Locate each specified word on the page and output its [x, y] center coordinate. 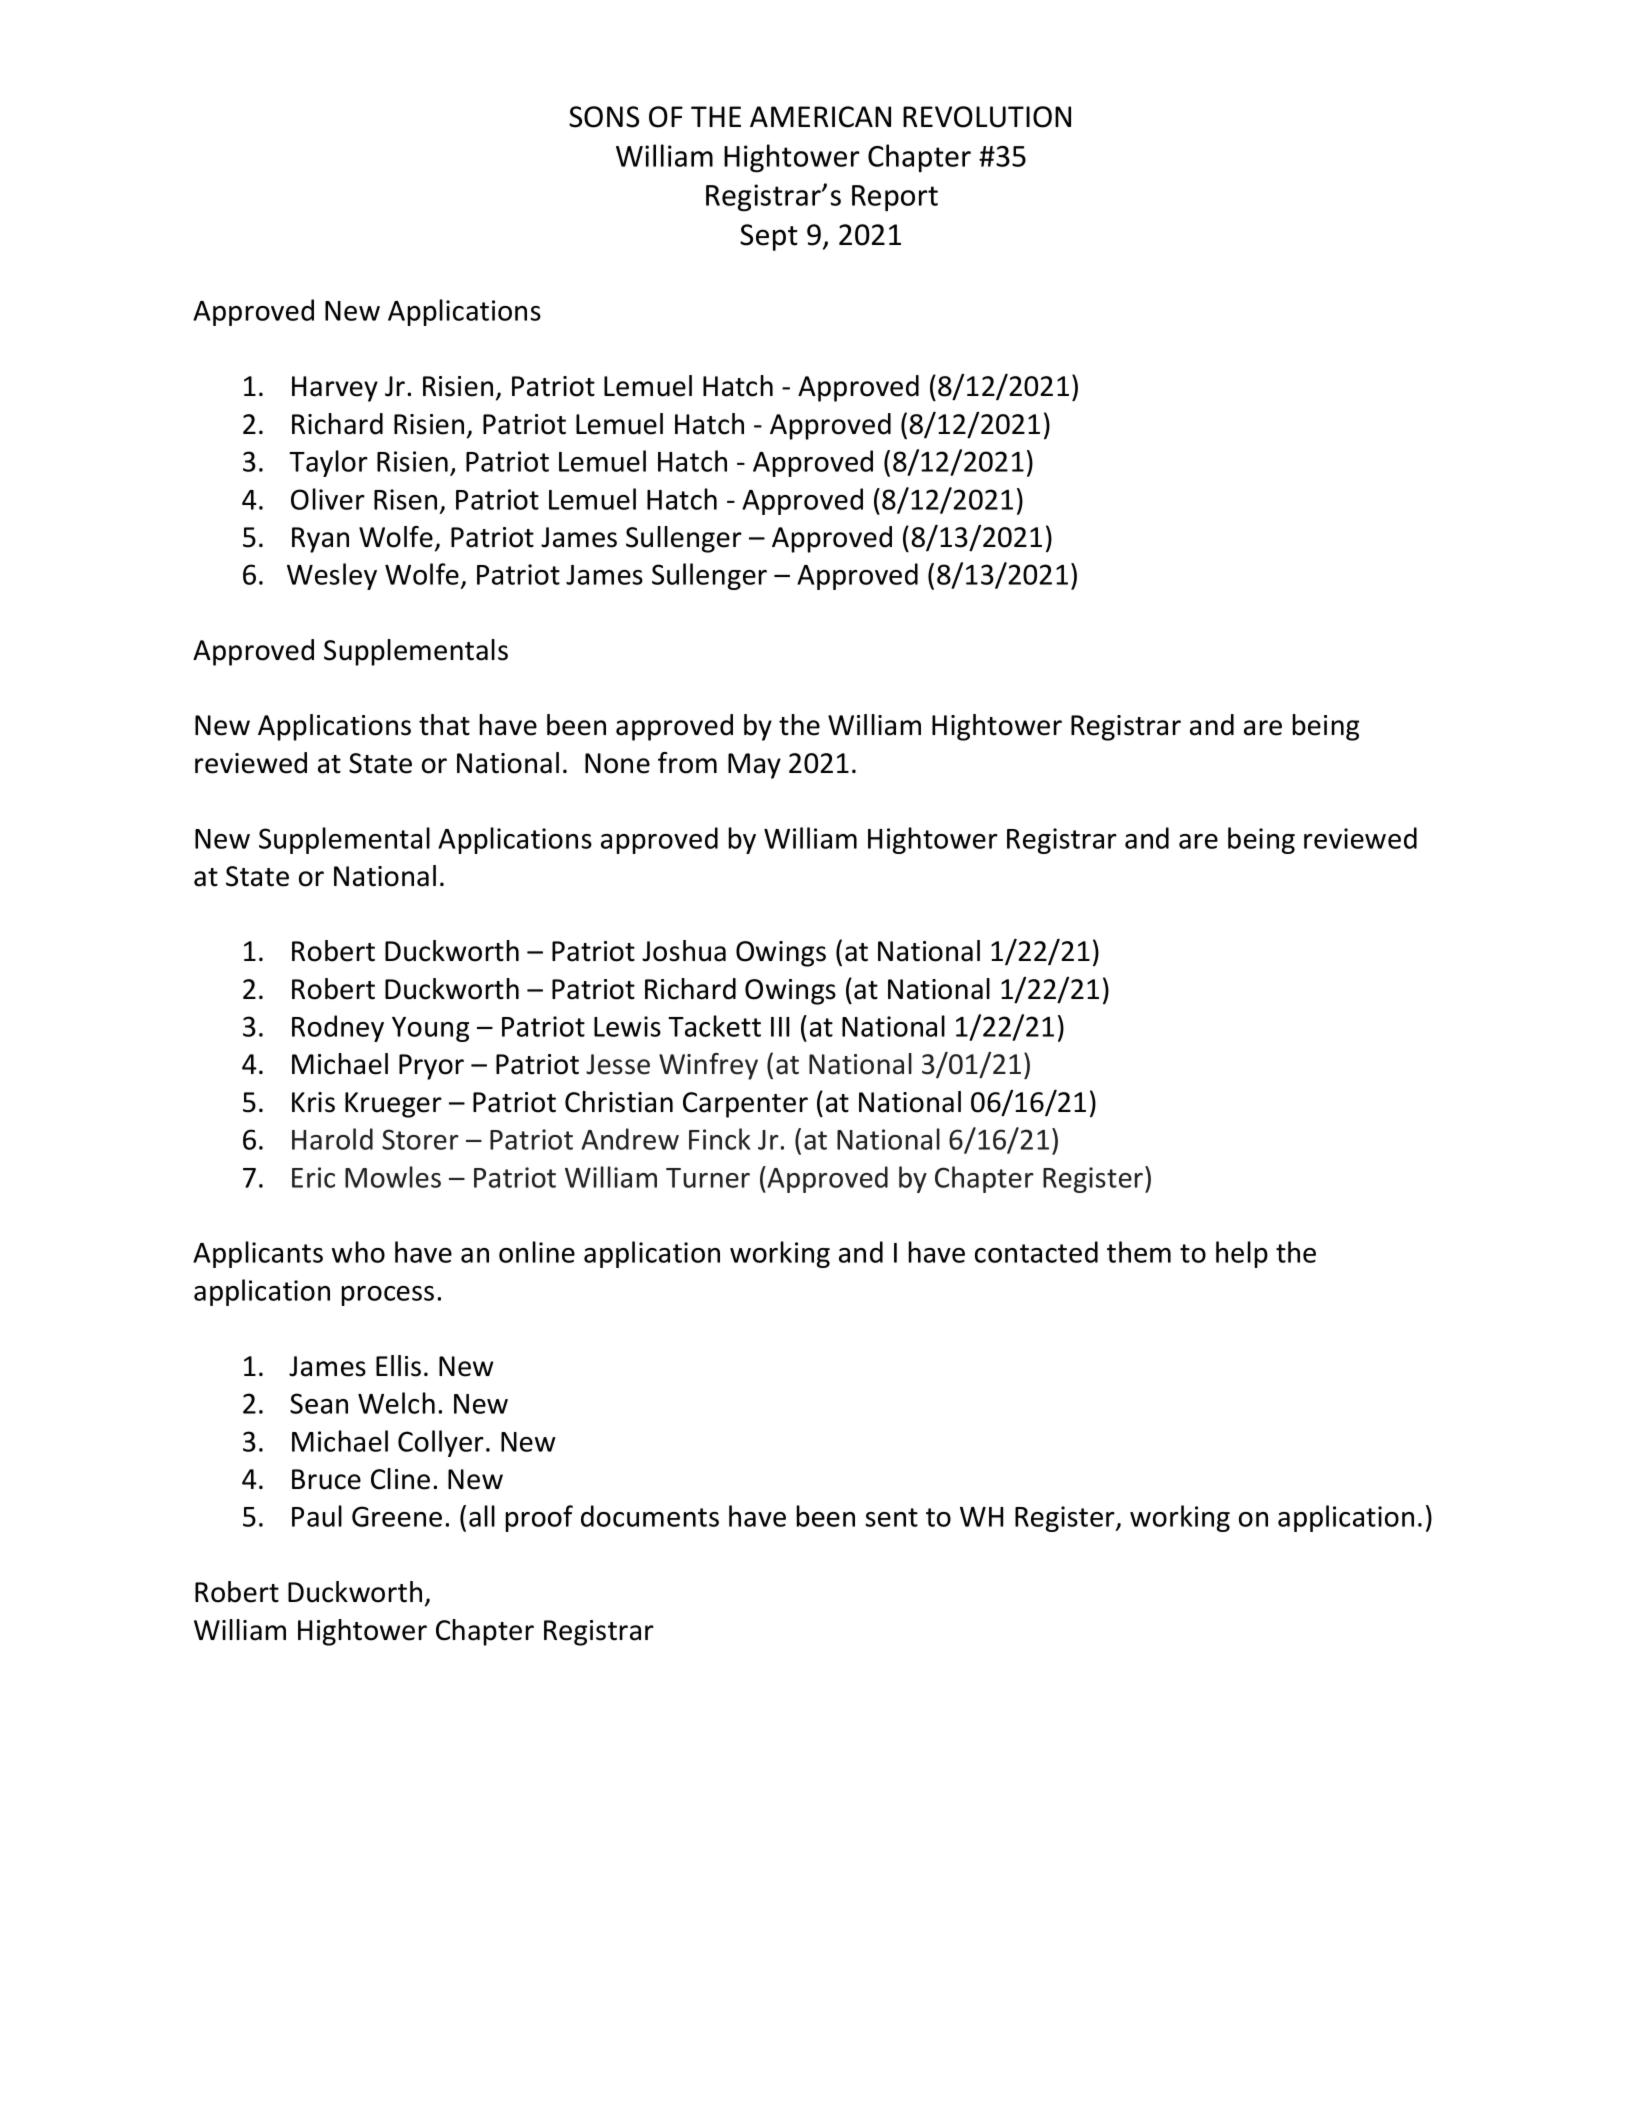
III [780, 1027]
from [687, 763]
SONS [604, 117]
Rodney [338, 1028]
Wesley [332, 576]
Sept [769, 237]
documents [650, 1516]
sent [891, 1517]
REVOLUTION [987, 117]
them [1139, 1252]
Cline [400, 1479]
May [754, 766]
